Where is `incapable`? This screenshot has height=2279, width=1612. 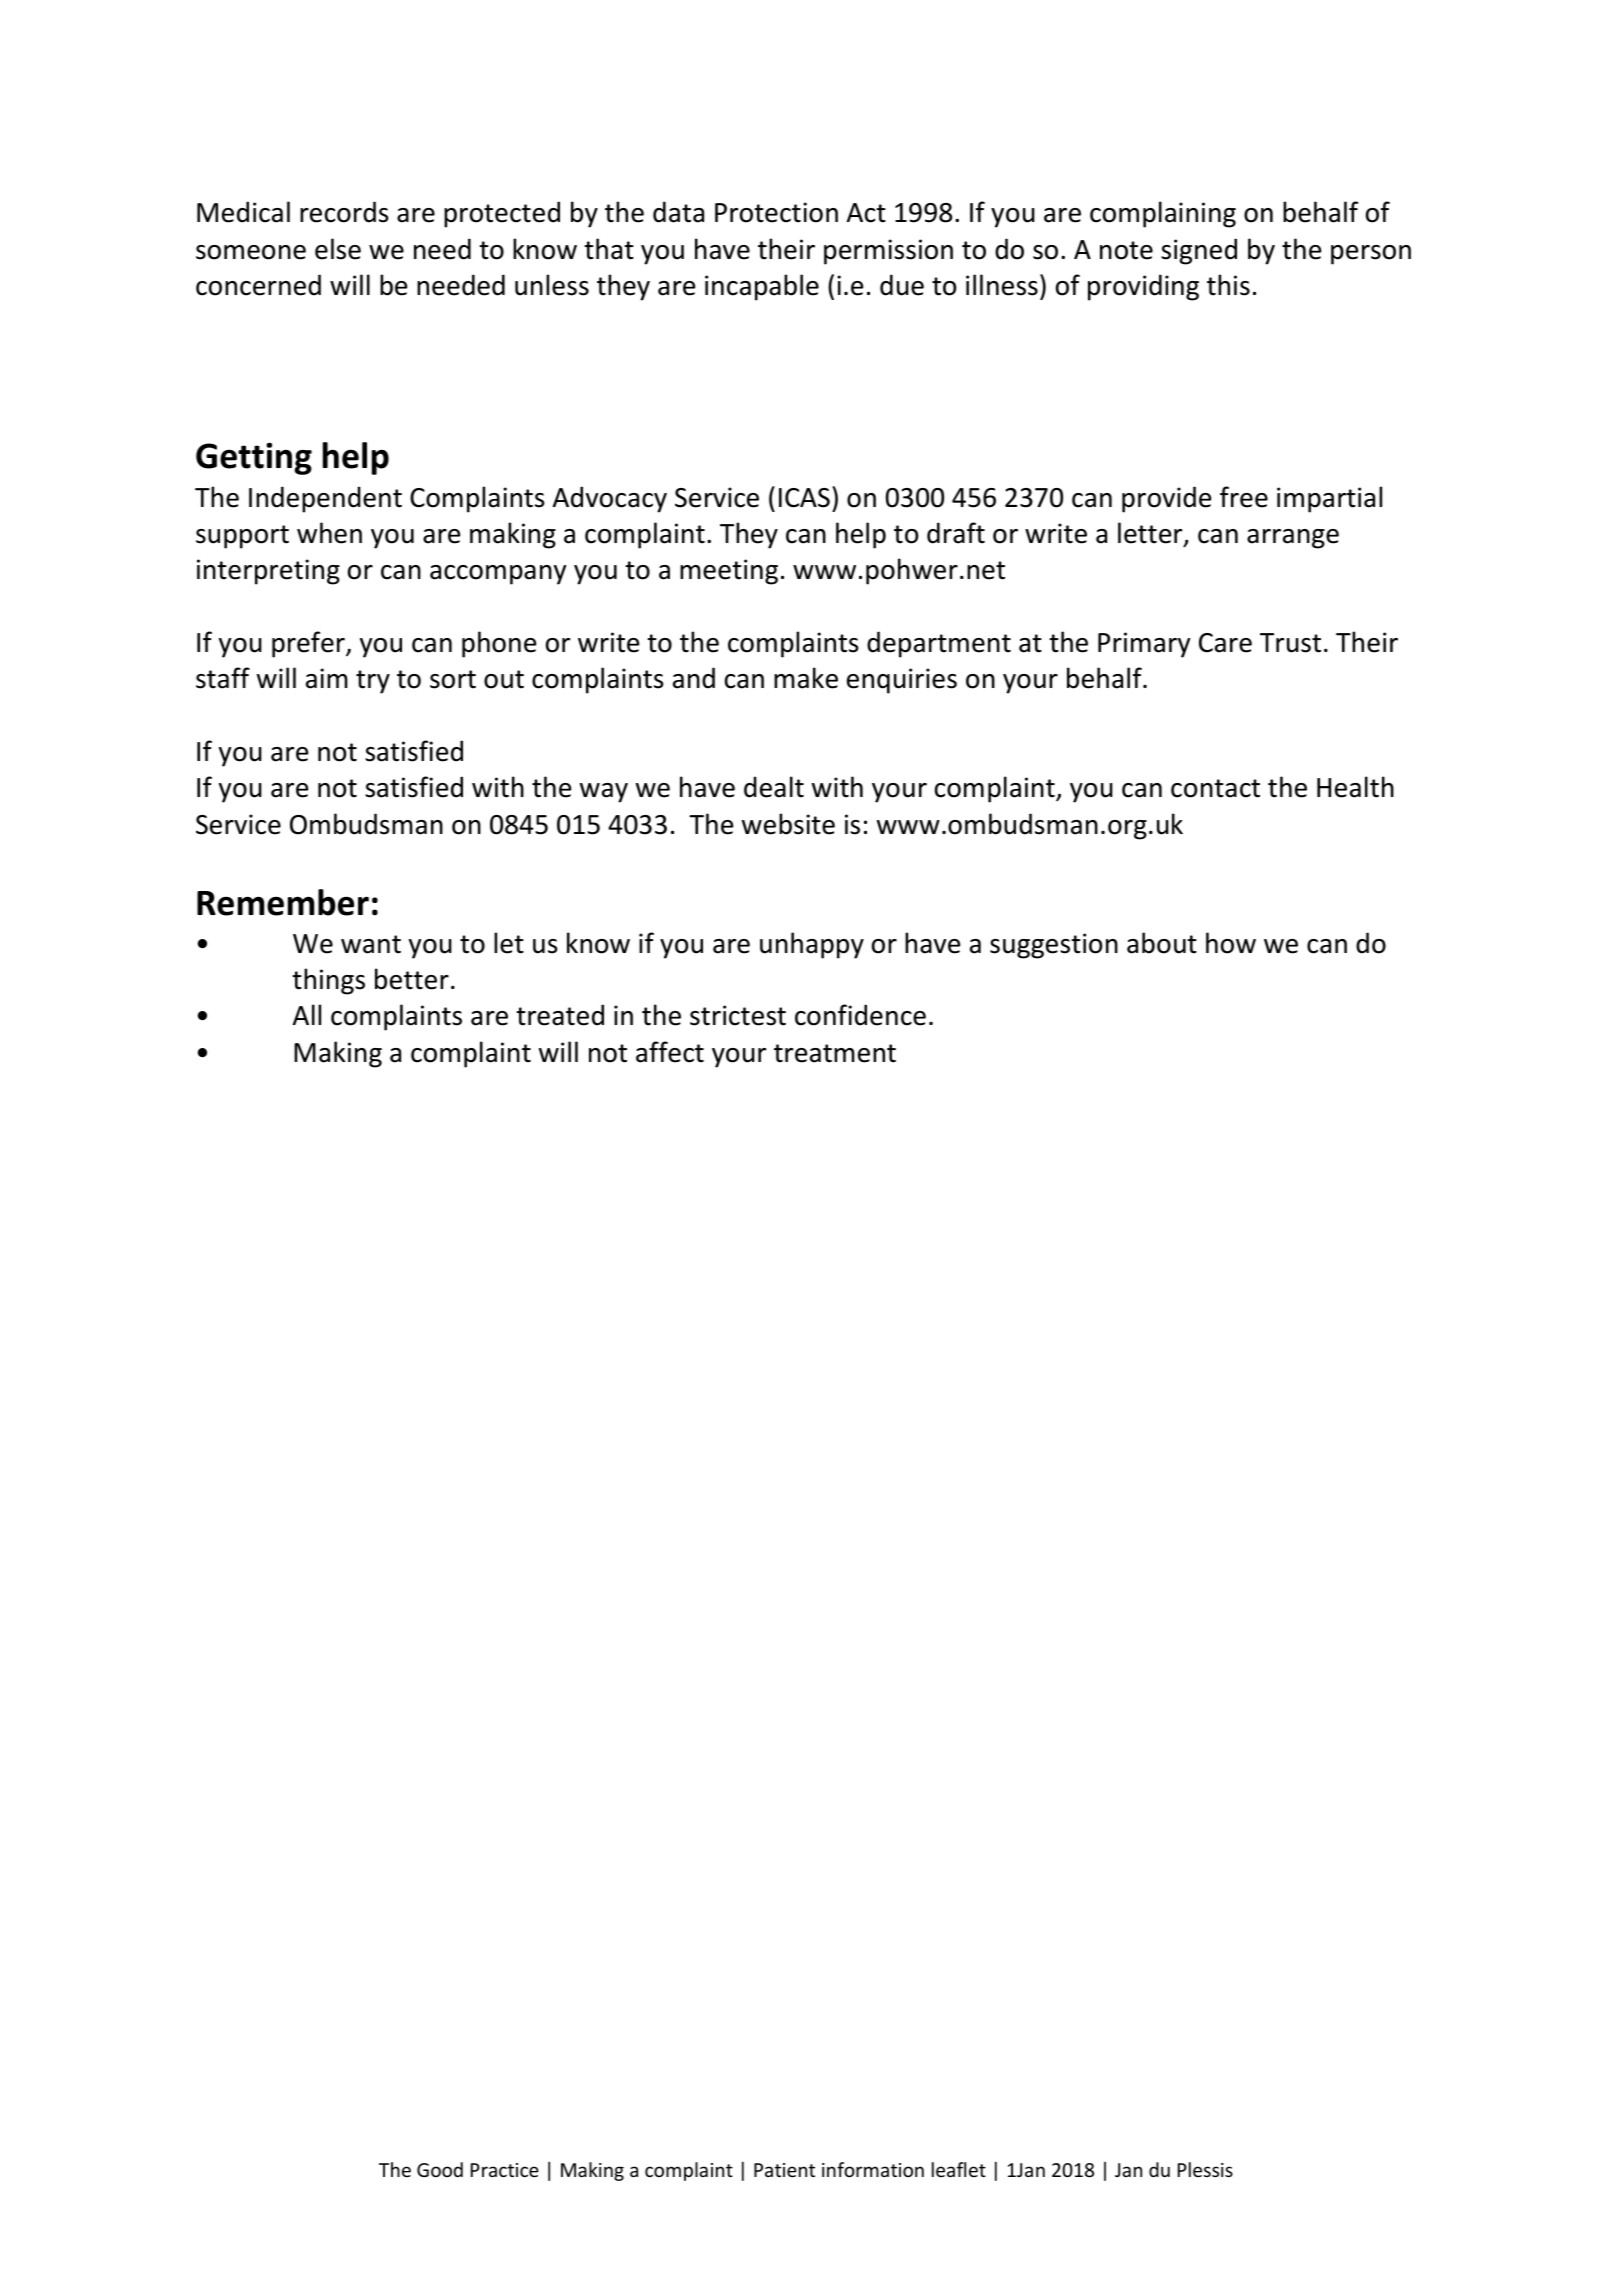 incapable is located at coordinates (762, 287).
